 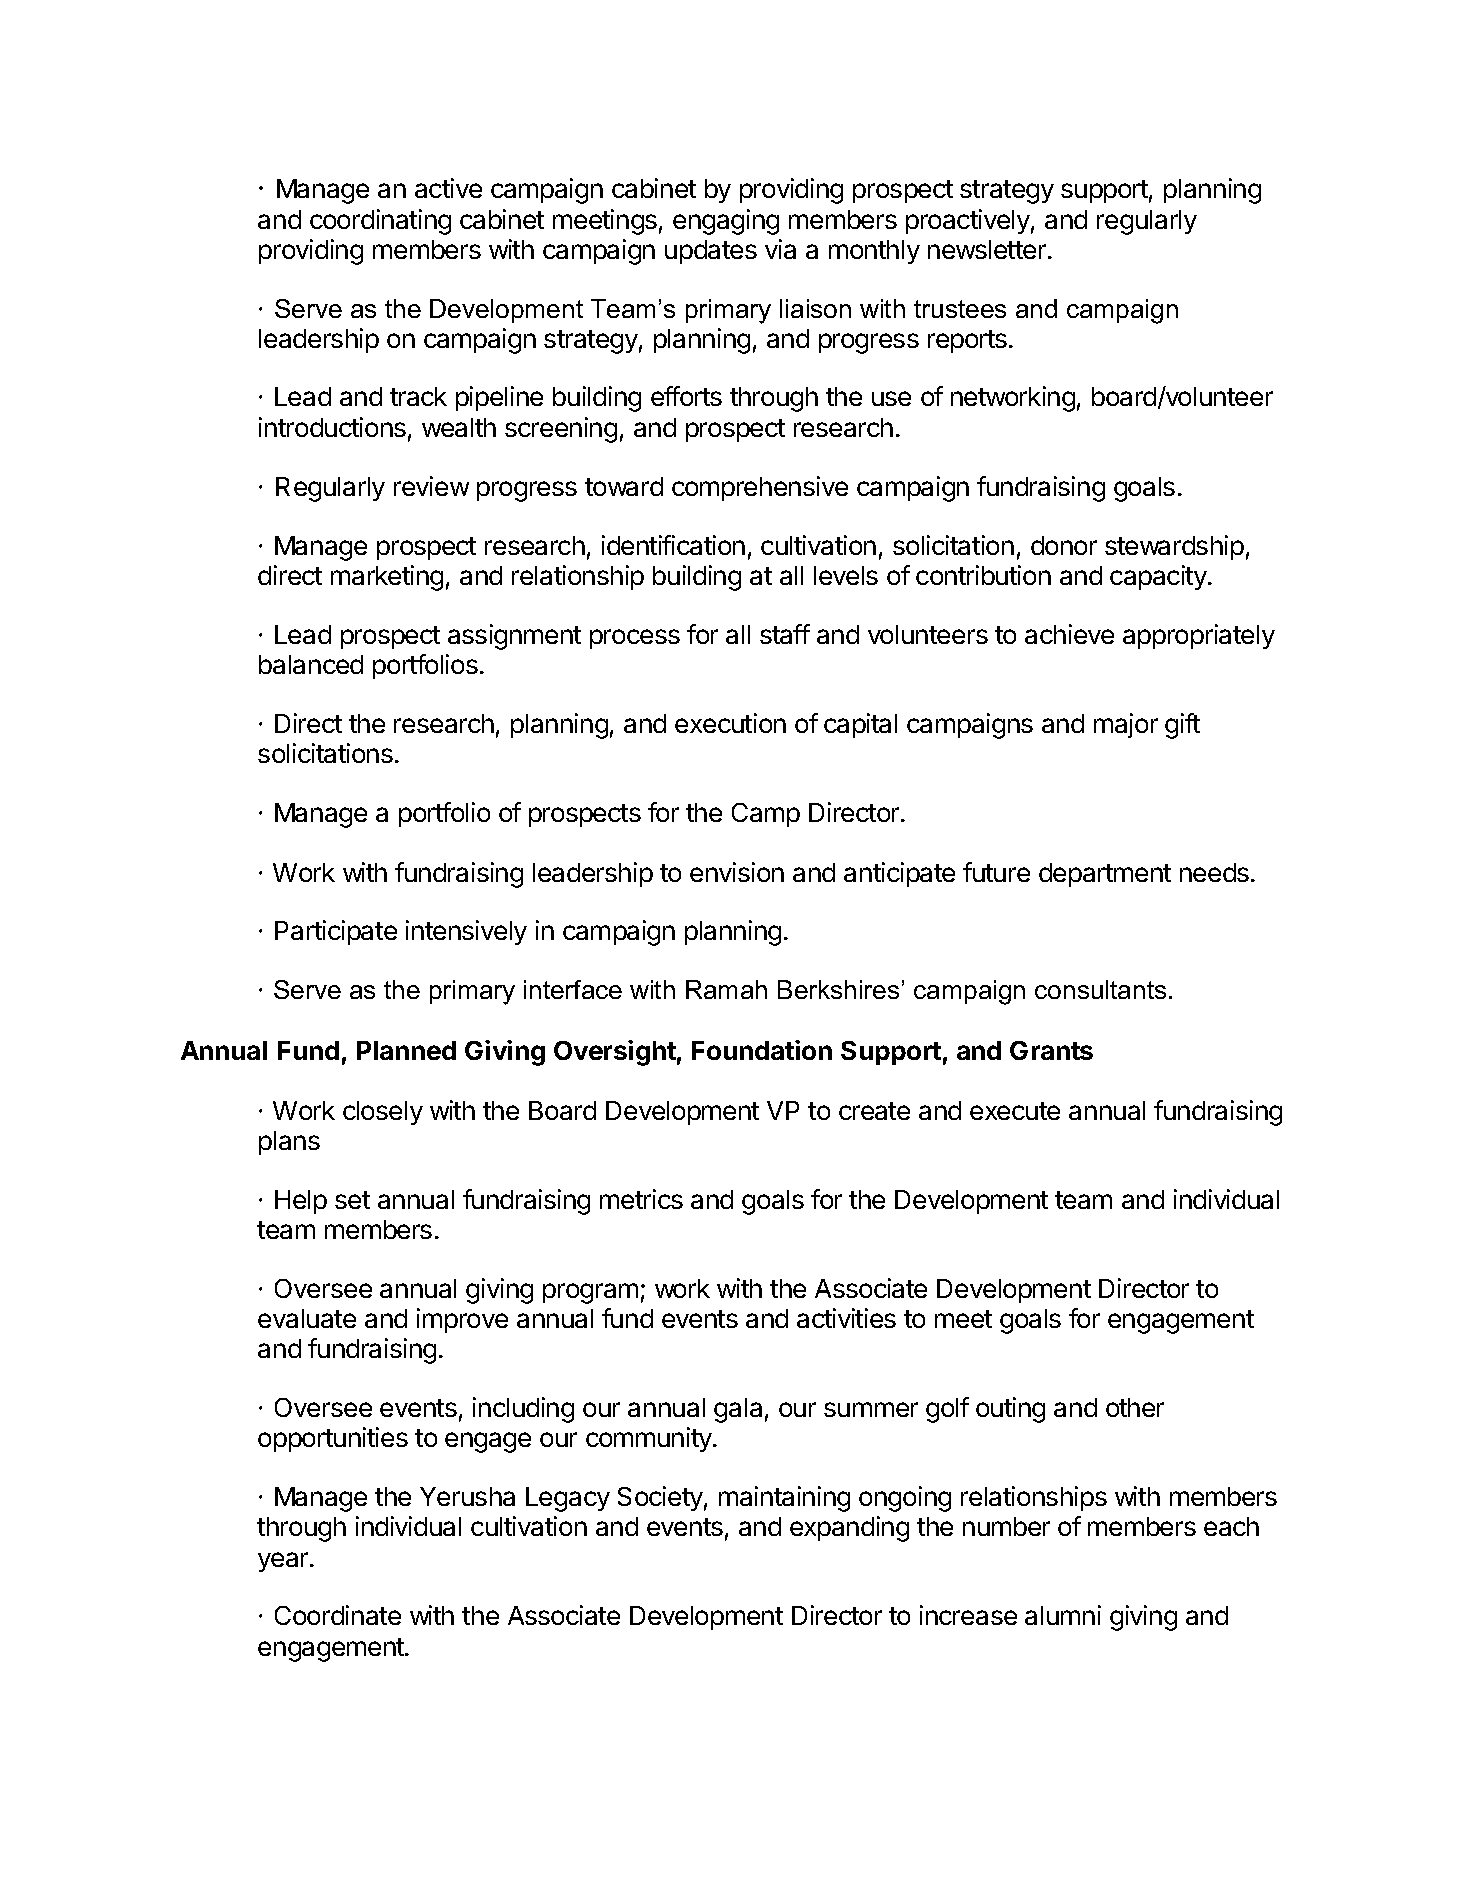 What do you see at coordinates (988, 249) in the image?
I see `newsletter` at bounding box center [988, 249].
